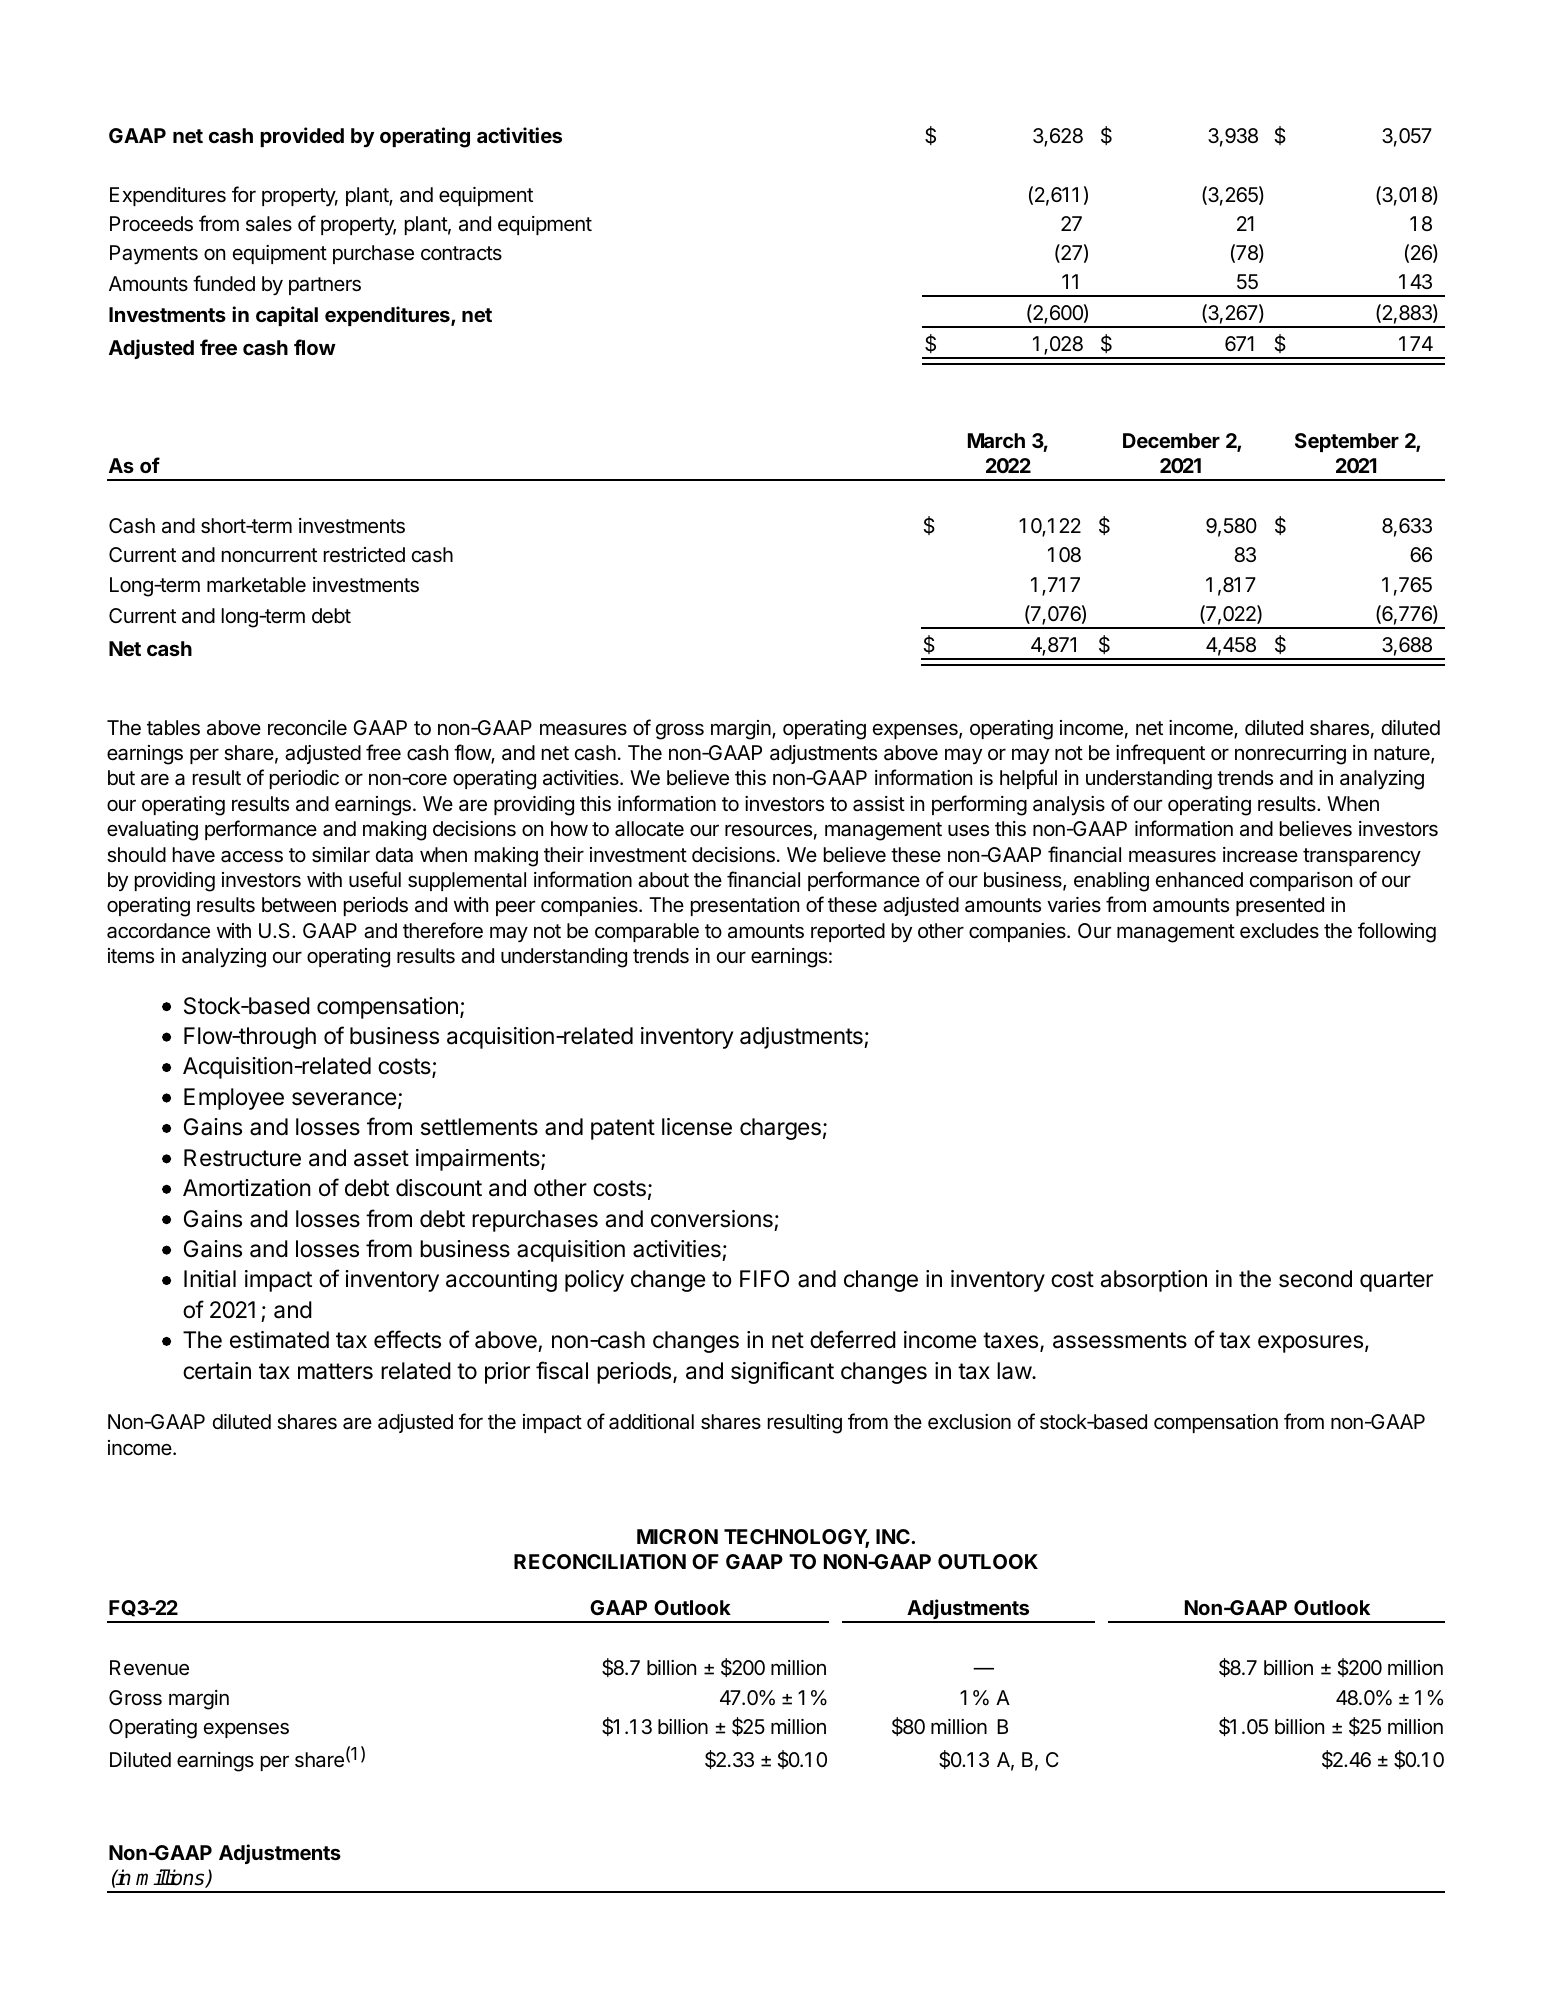 Image resolution: width=1552 pixels, height=2008 pixels. What do you see at coordinates (149, 1668) in the screenshot?
I see `Revenue` at bounding box center [149, 1668].
